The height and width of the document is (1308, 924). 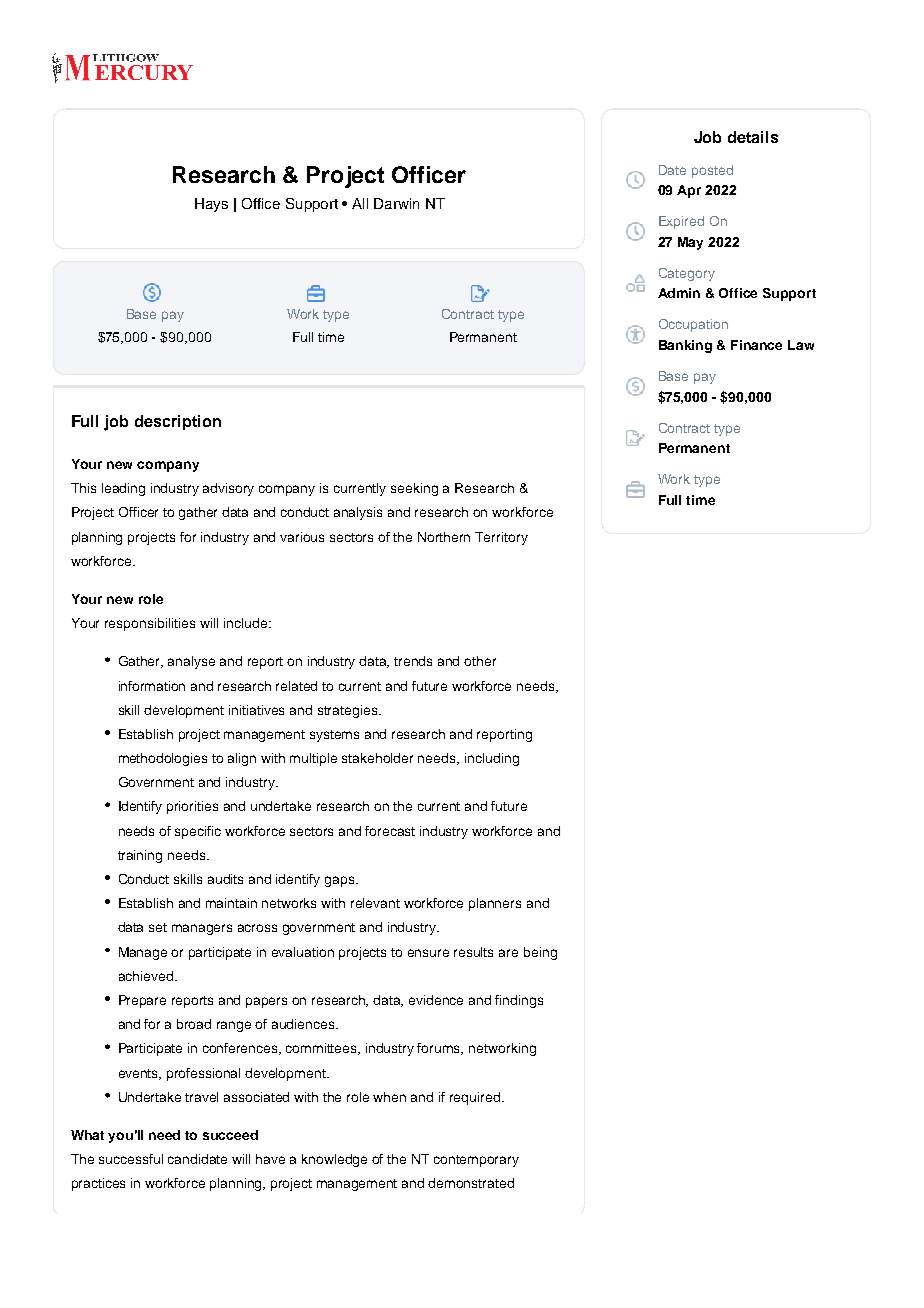 What do you see at coordinates (131, 1159) in the document?
I see `successful` at bounding box center [131, 1159].
